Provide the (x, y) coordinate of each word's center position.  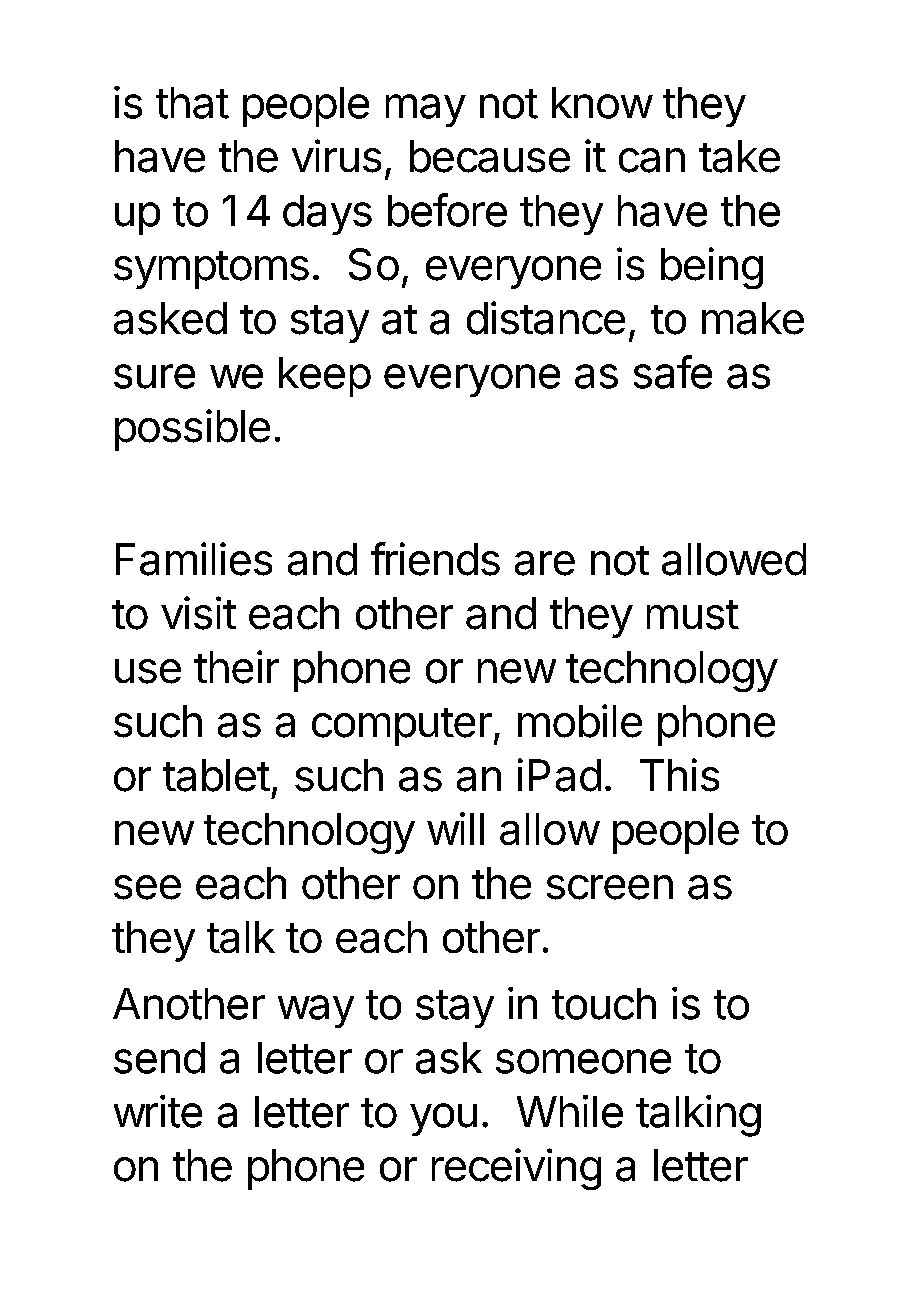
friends (435, 559)
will (455, 828)
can (652, 160)
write (158, 1111)
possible (192, 430)
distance (546, 318)
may (426, 110)
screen (610, 887)
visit (198, 613)
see (147, 887)
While (570, 1111)
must (693, 615)
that (192, 103)
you (443, 1119)
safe (673, 372)
